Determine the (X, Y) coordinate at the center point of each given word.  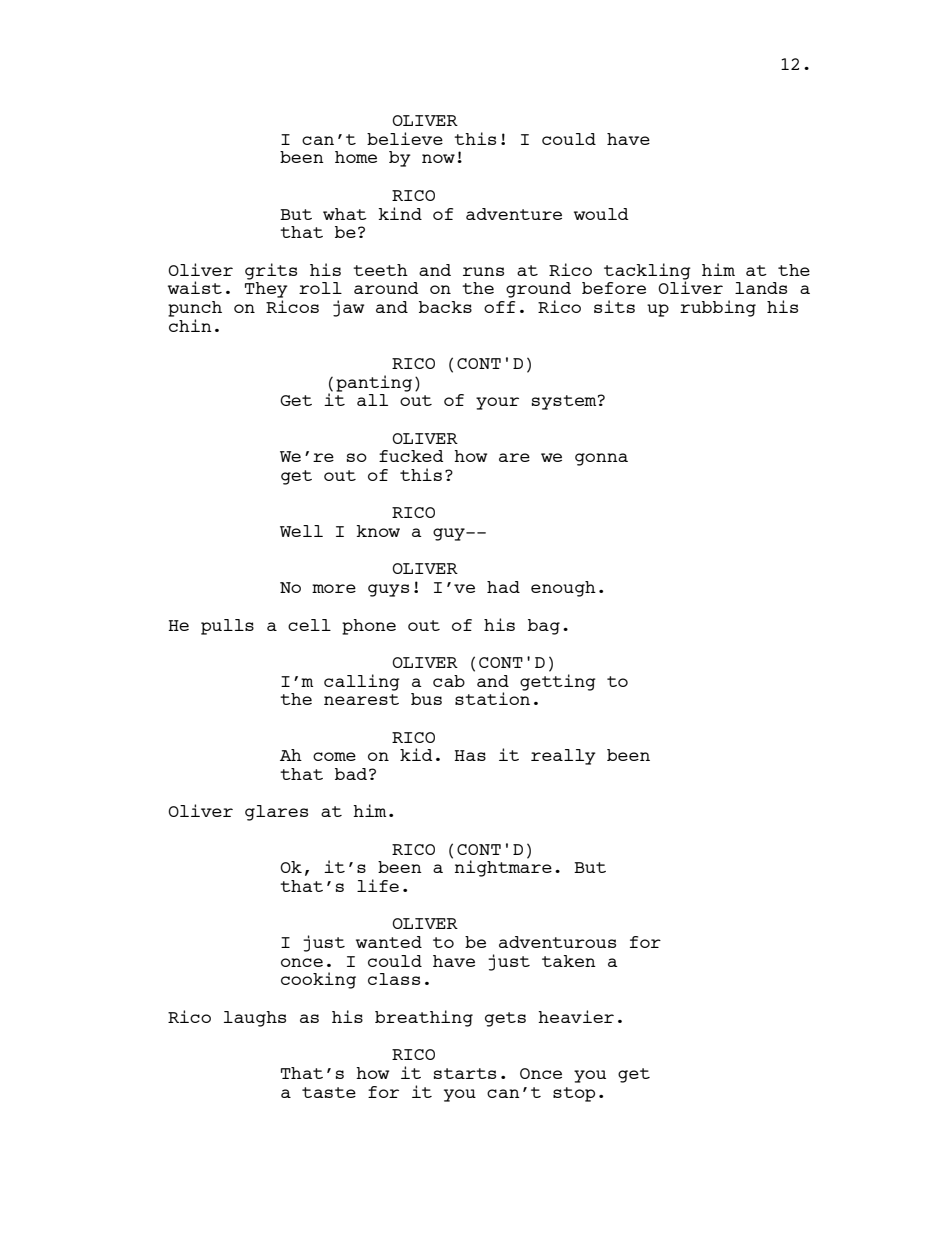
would (601, 214)
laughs (255, 1019)
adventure (514, 214)
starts (465, 1073)
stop (574, 1094)
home (356, 157)
